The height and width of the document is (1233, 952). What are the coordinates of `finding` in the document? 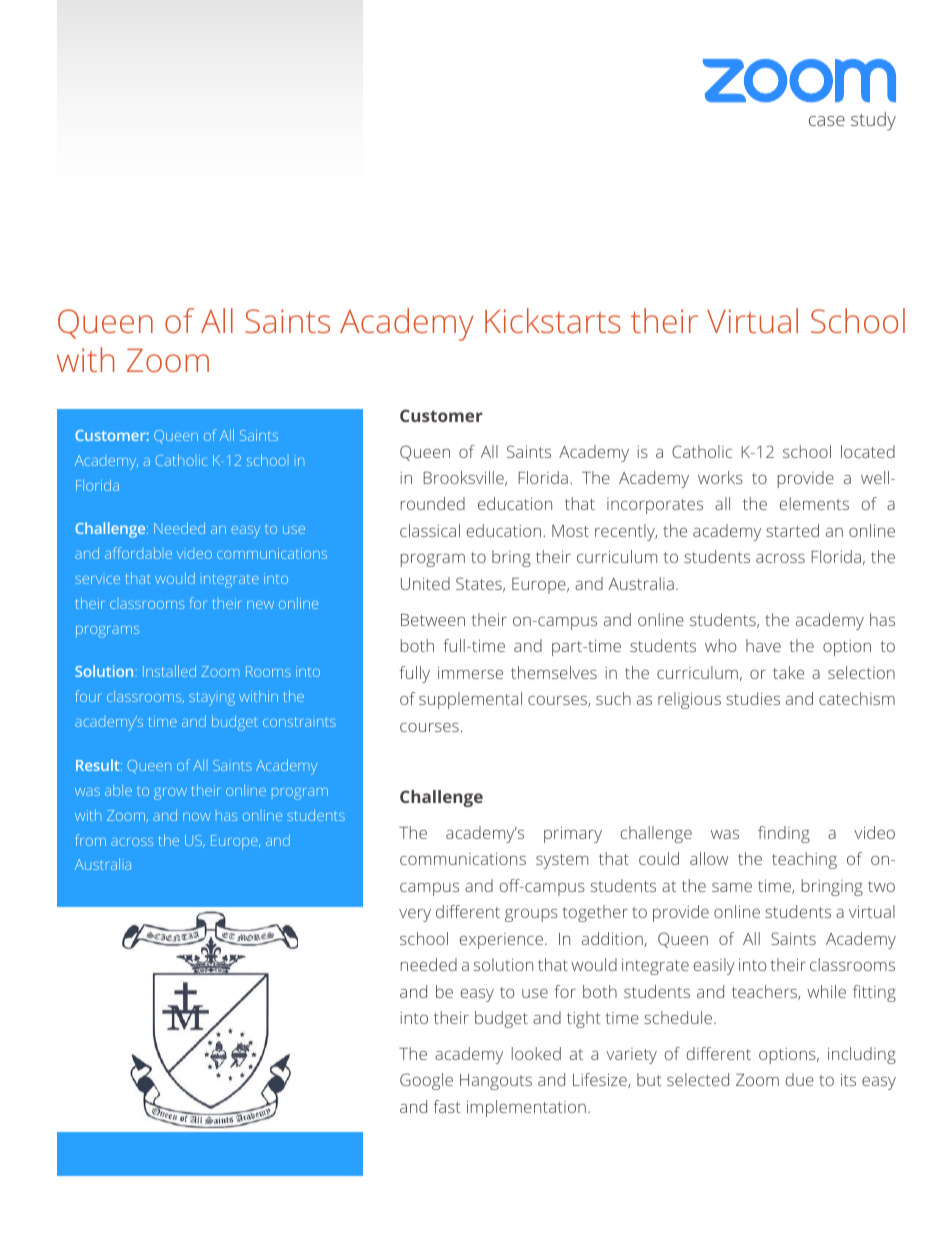 It's located at (784, 834).
